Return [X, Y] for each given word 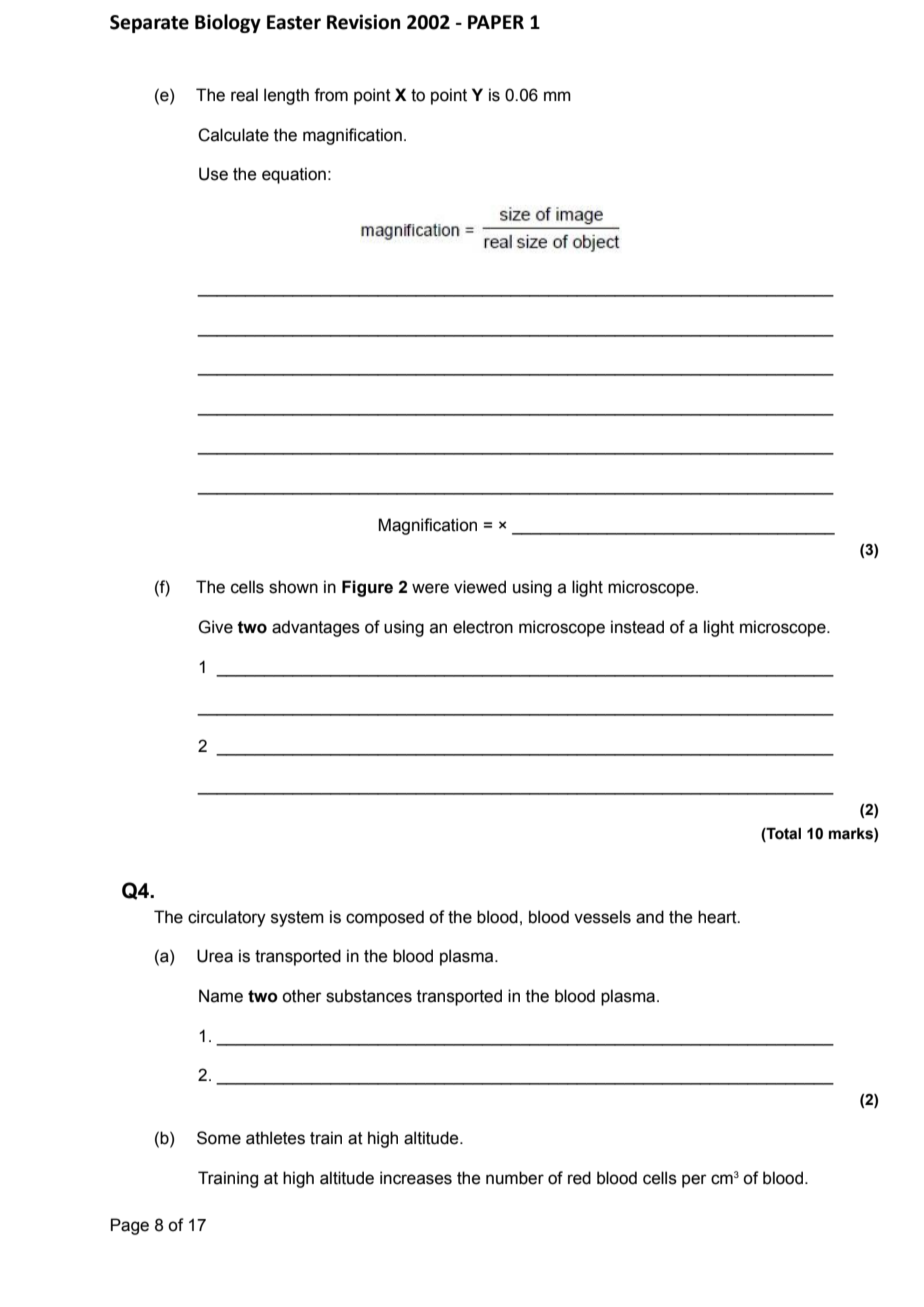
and [650, 917]
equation [294, 175]
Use [213, 174]
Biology [228, 23]
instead [637, 627]
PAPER [496, 22]
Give [215, 627]
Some [219, 1138]
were [430, 588]
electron [483, 627]
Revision [363, 22]
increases [416, 1178]
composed [385, 918]
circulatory [227, 918]
